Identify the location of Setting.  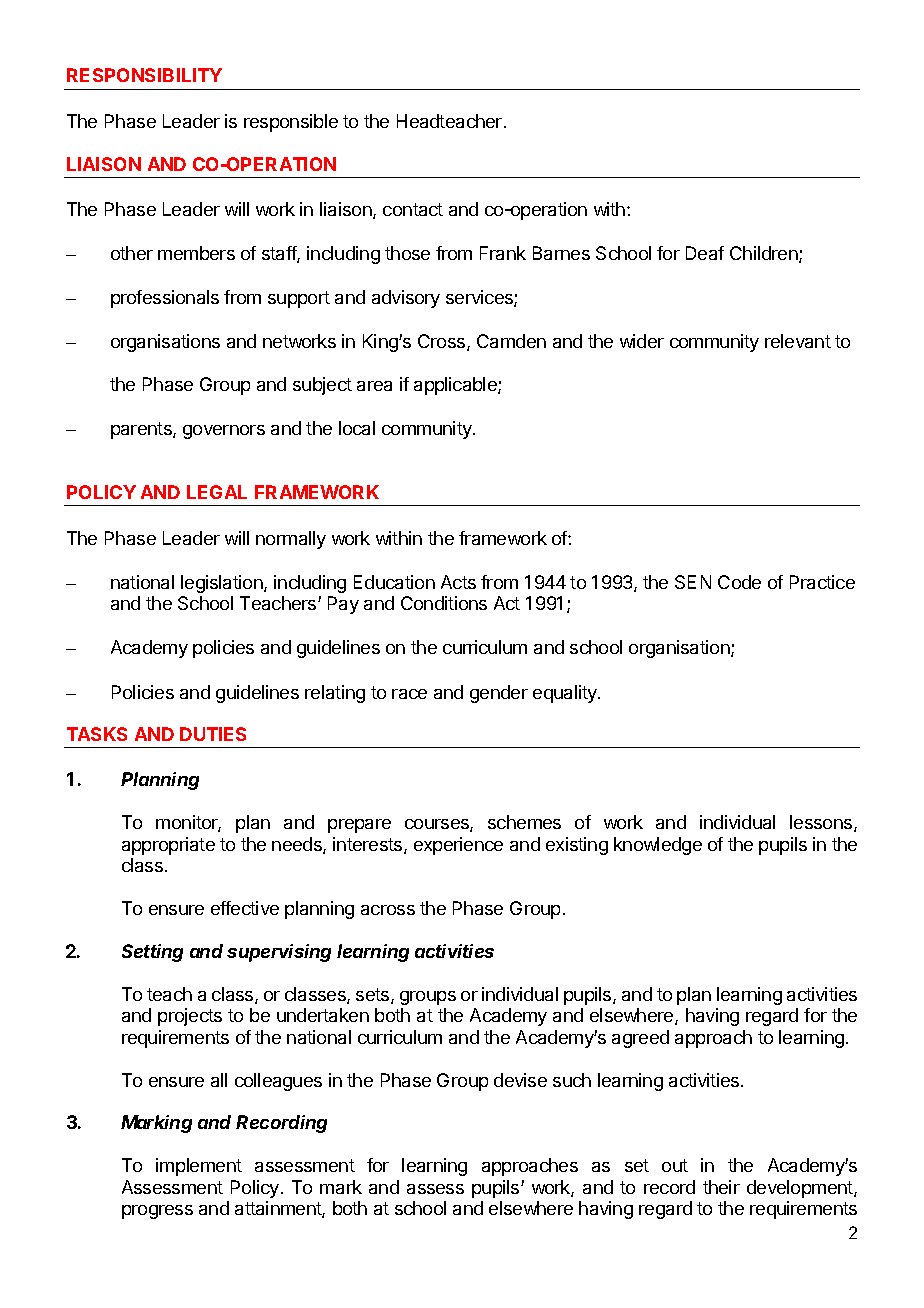
(152, 953).
